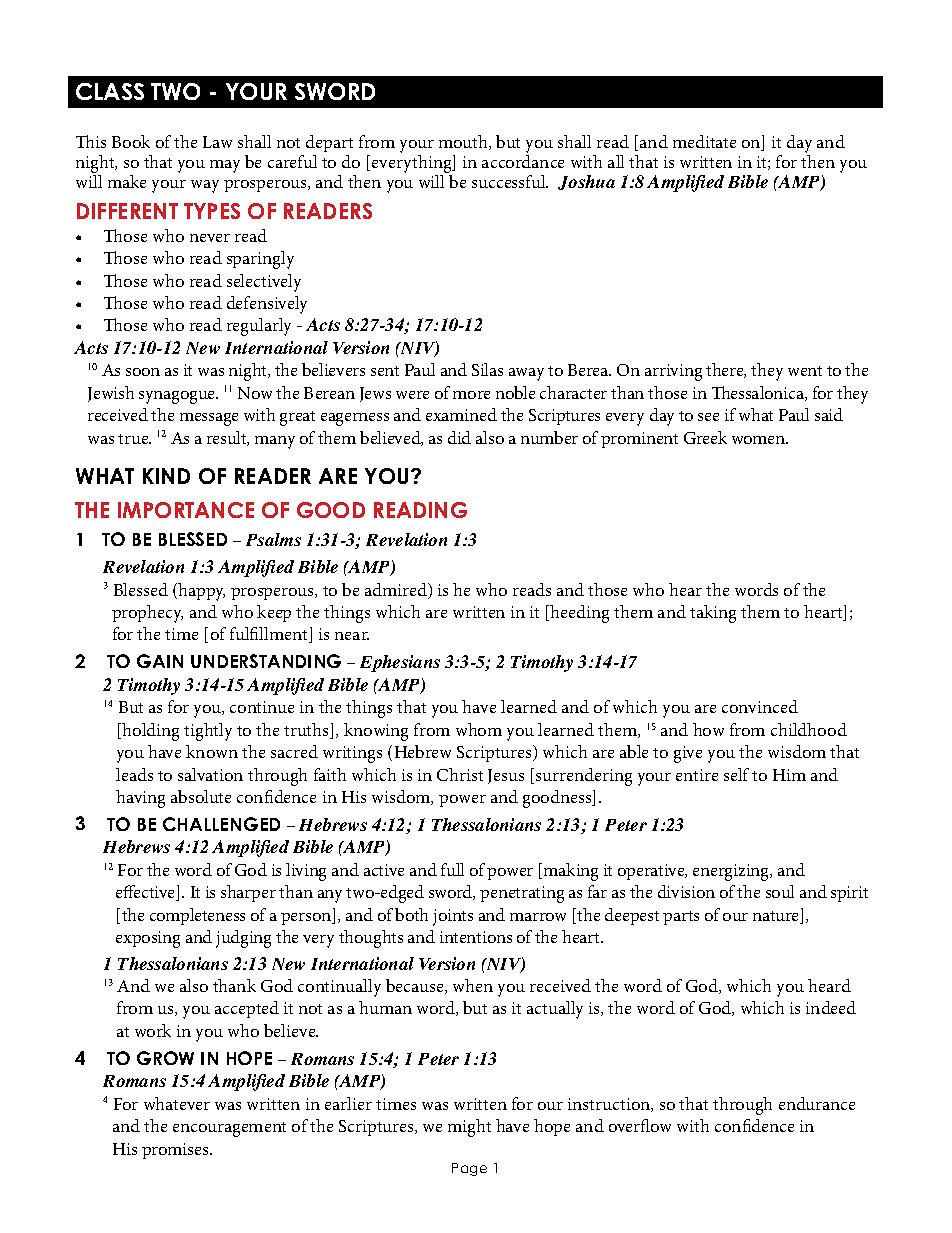 The height and width of the screenshot is (1233, 952). I want to click on KIND, so click(166, 476).
